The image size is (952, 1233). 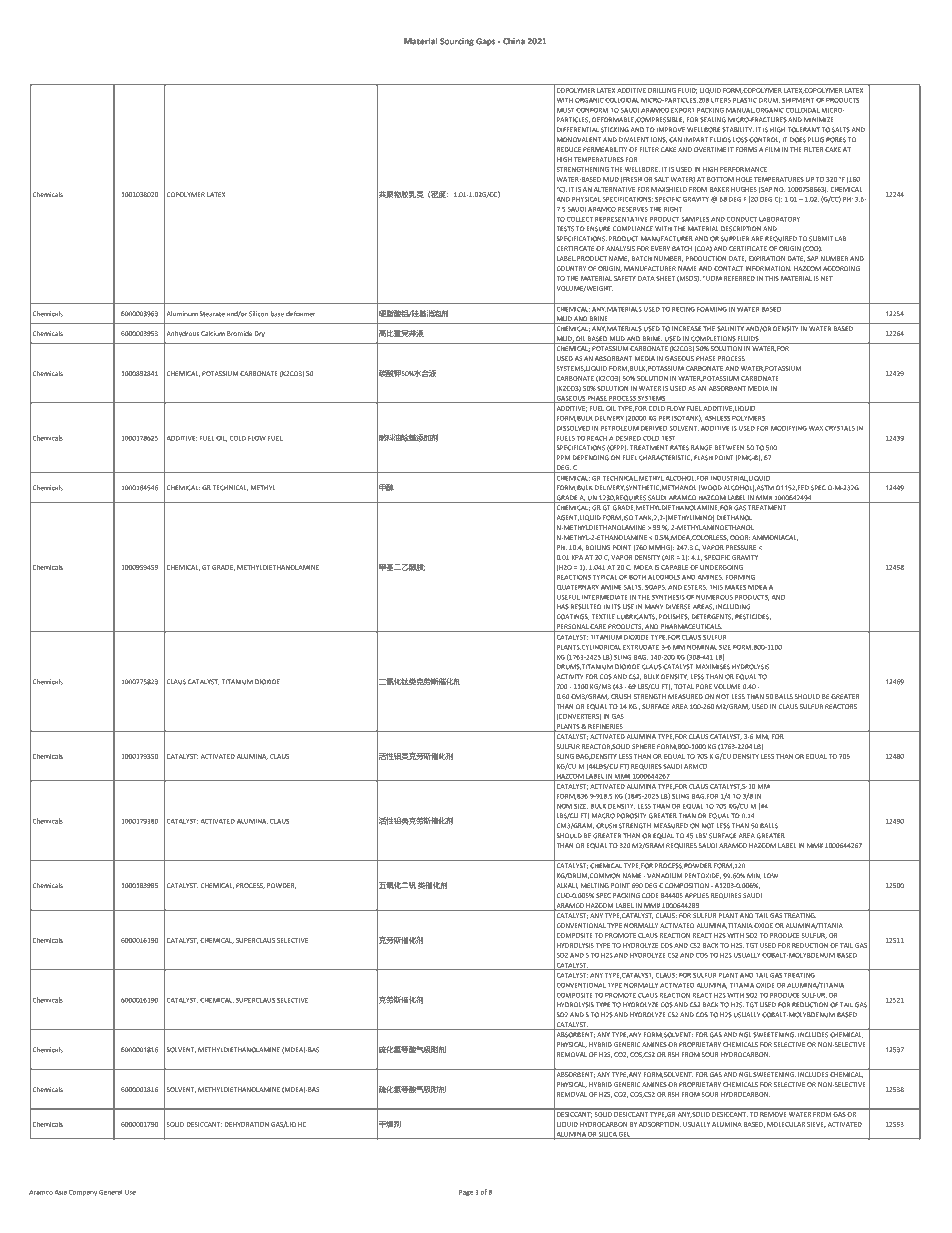 What do you see at coordinates (745, 100) in the screenshot?
I see `PLASTIC` at bounding box center [745, 100].
